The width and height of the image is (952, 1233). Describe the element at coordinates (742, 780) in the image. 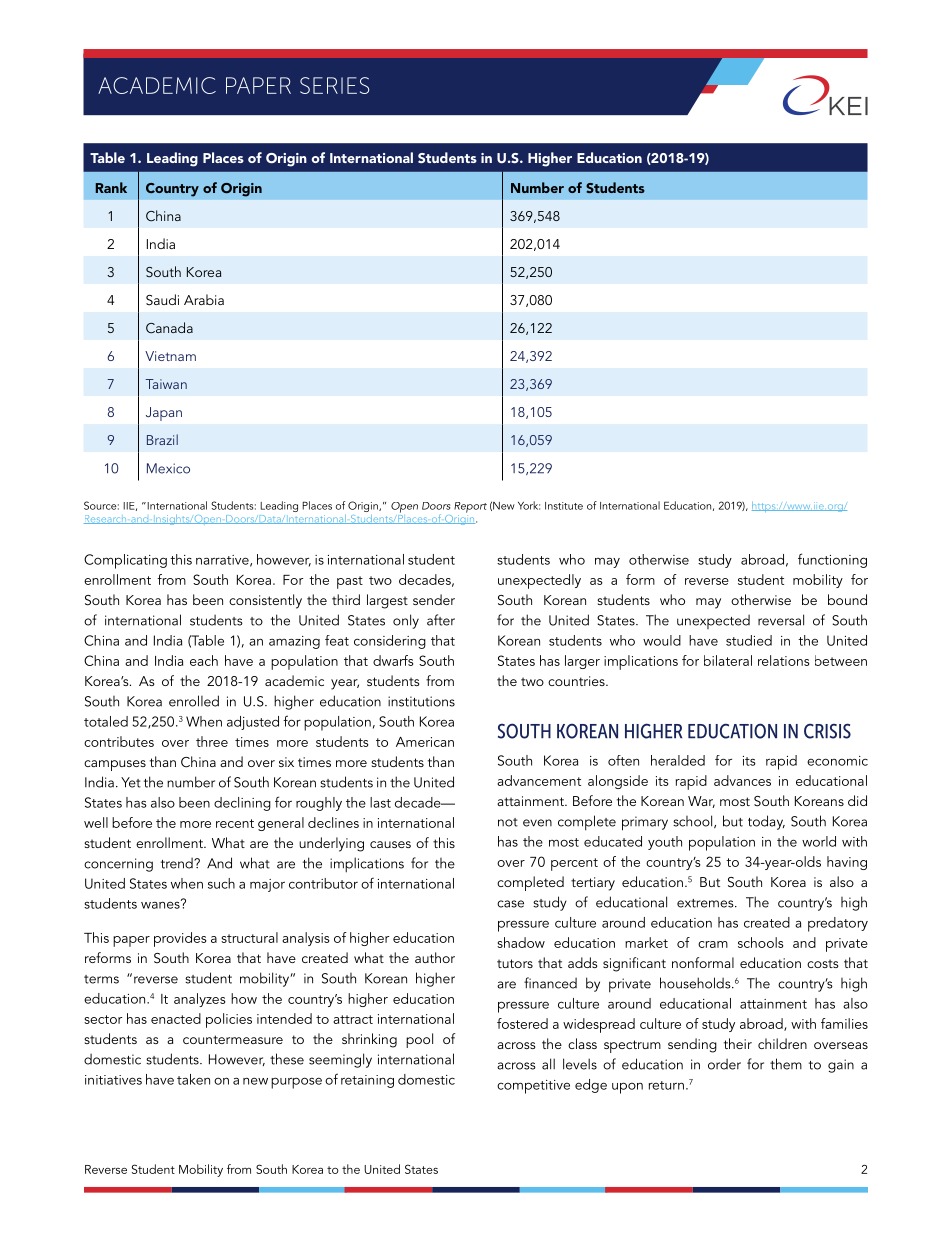

I see `advances` at that location.
